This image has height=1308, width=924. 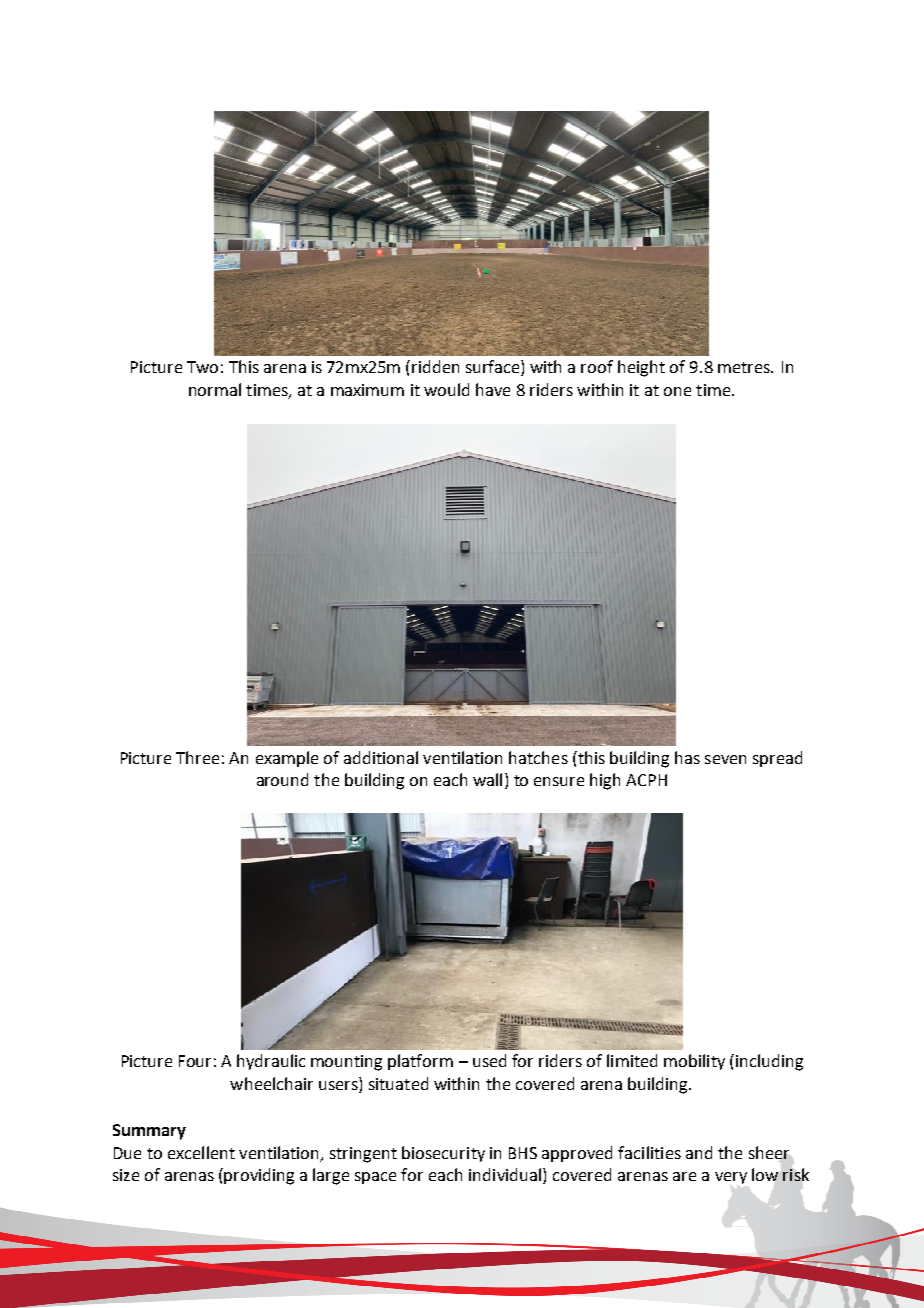 What do you see at coordinates (677, 391) in the image?
I see `one` at bounding box center [677, 391].
